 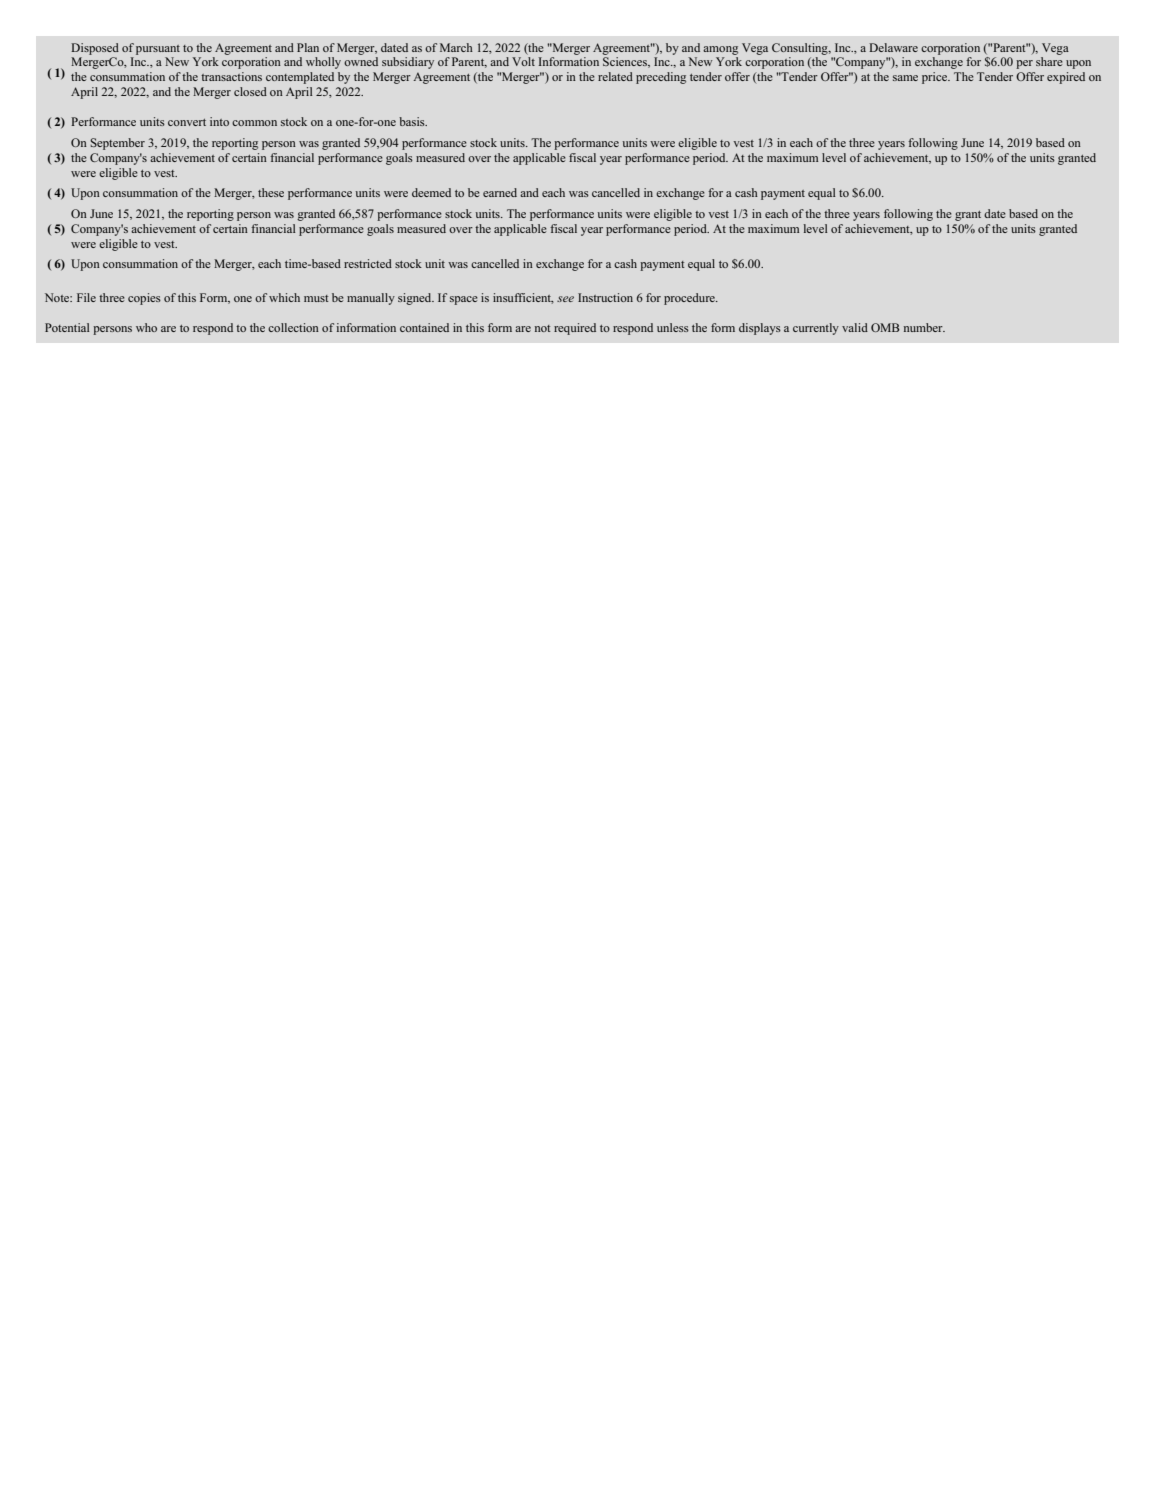 What do you see at coordinates (219, 121) in the screenshot?
I see `into` at bounding box center [219, 121].
